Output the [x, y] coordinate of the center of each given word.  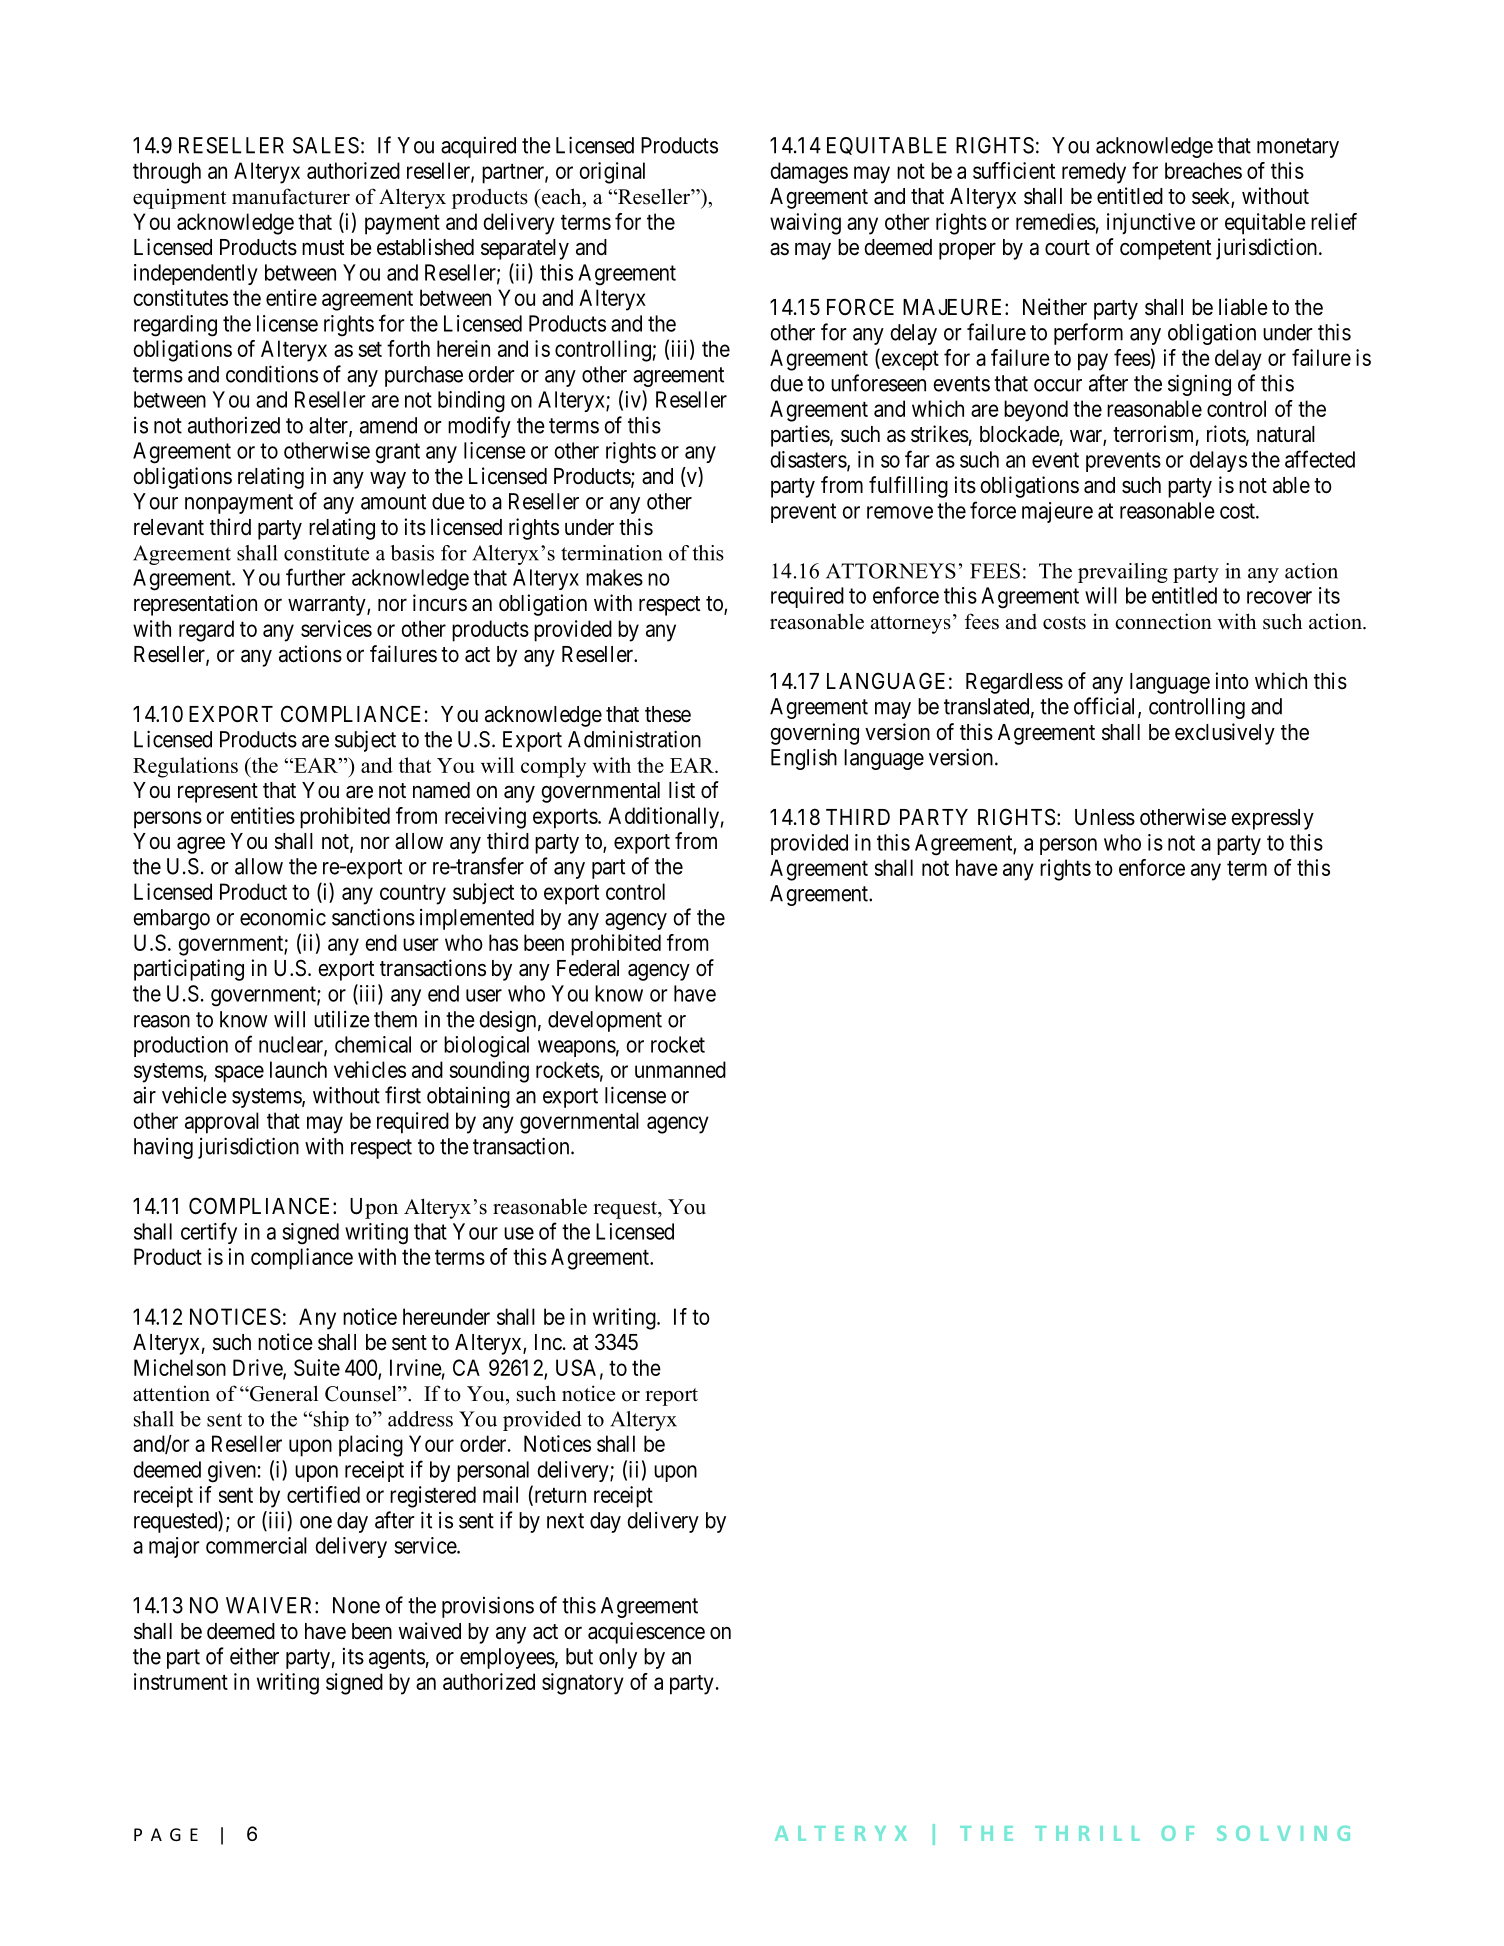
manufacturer [291, 196]
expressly [1273, 819]
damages [809, 173]
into [1232, 681]
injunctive [1151, 224]
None [356, 1605]
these [668, 714]
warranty [328, 606]
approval [222, 1123]
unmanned [680, 1069]
